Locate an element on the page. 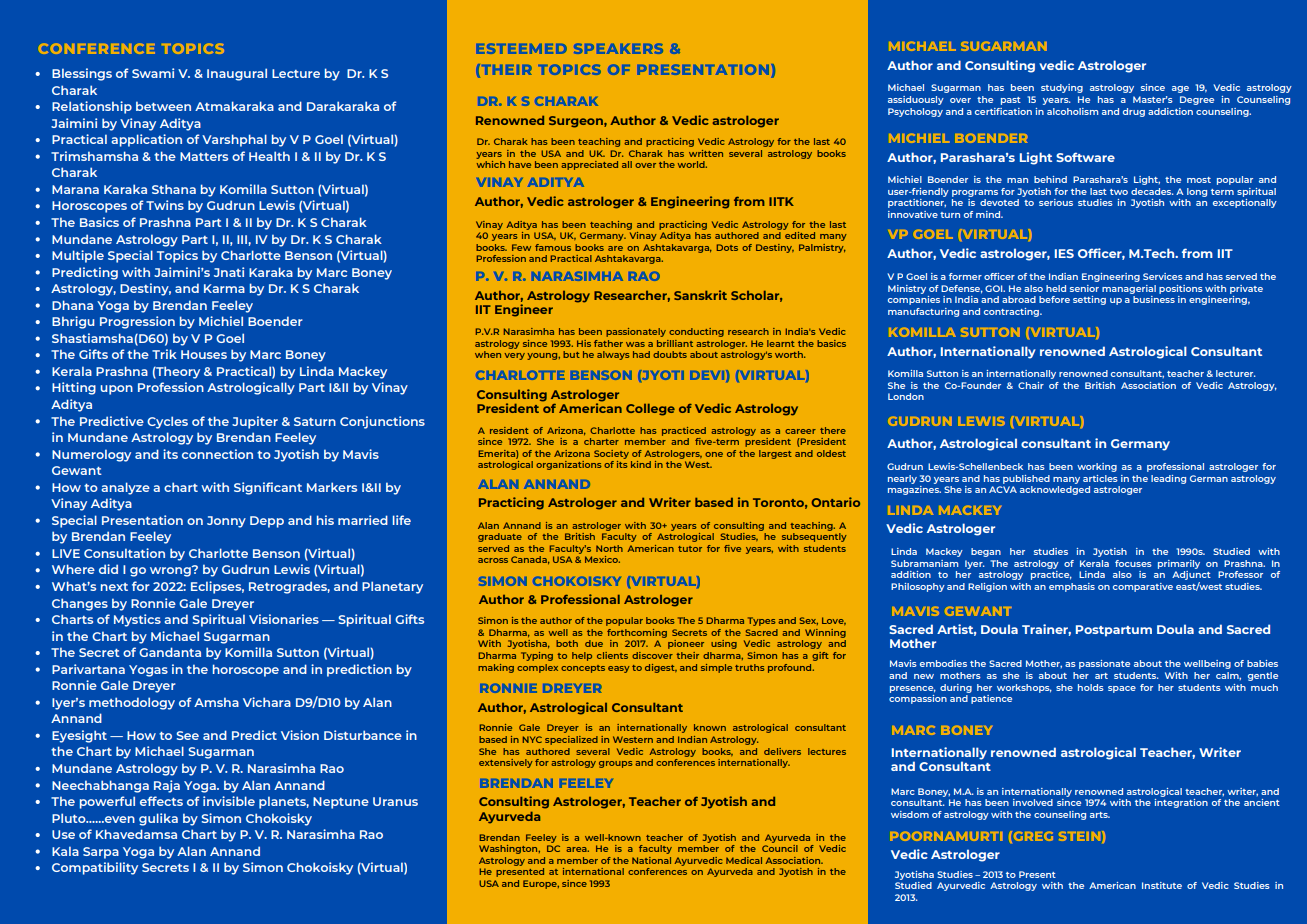 The image size is (1307, 924). Inaugural is located at coordinates (237, 74).
